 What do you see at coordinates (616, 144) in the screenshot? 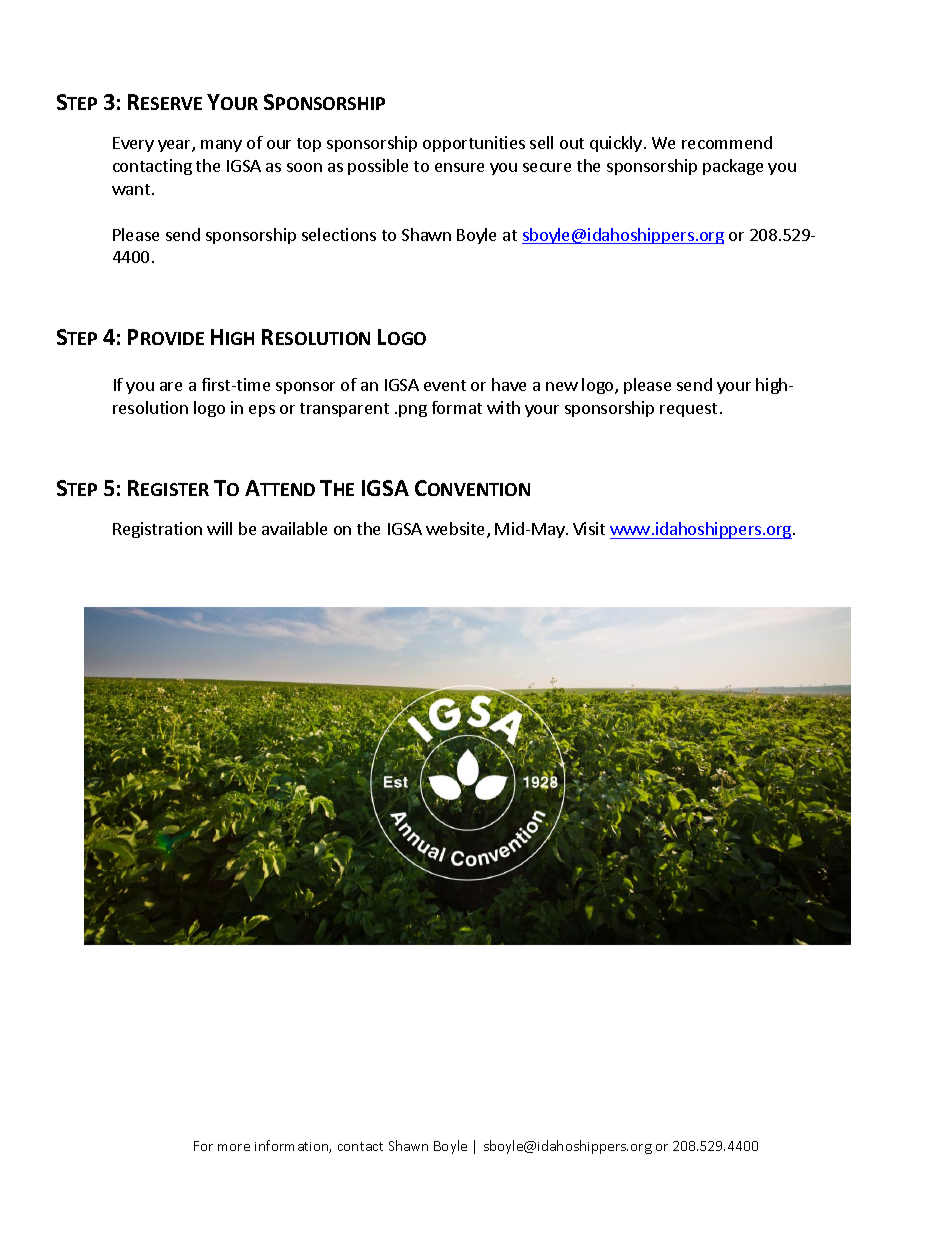
I see `quickly` at bounding box center [616, 144].
